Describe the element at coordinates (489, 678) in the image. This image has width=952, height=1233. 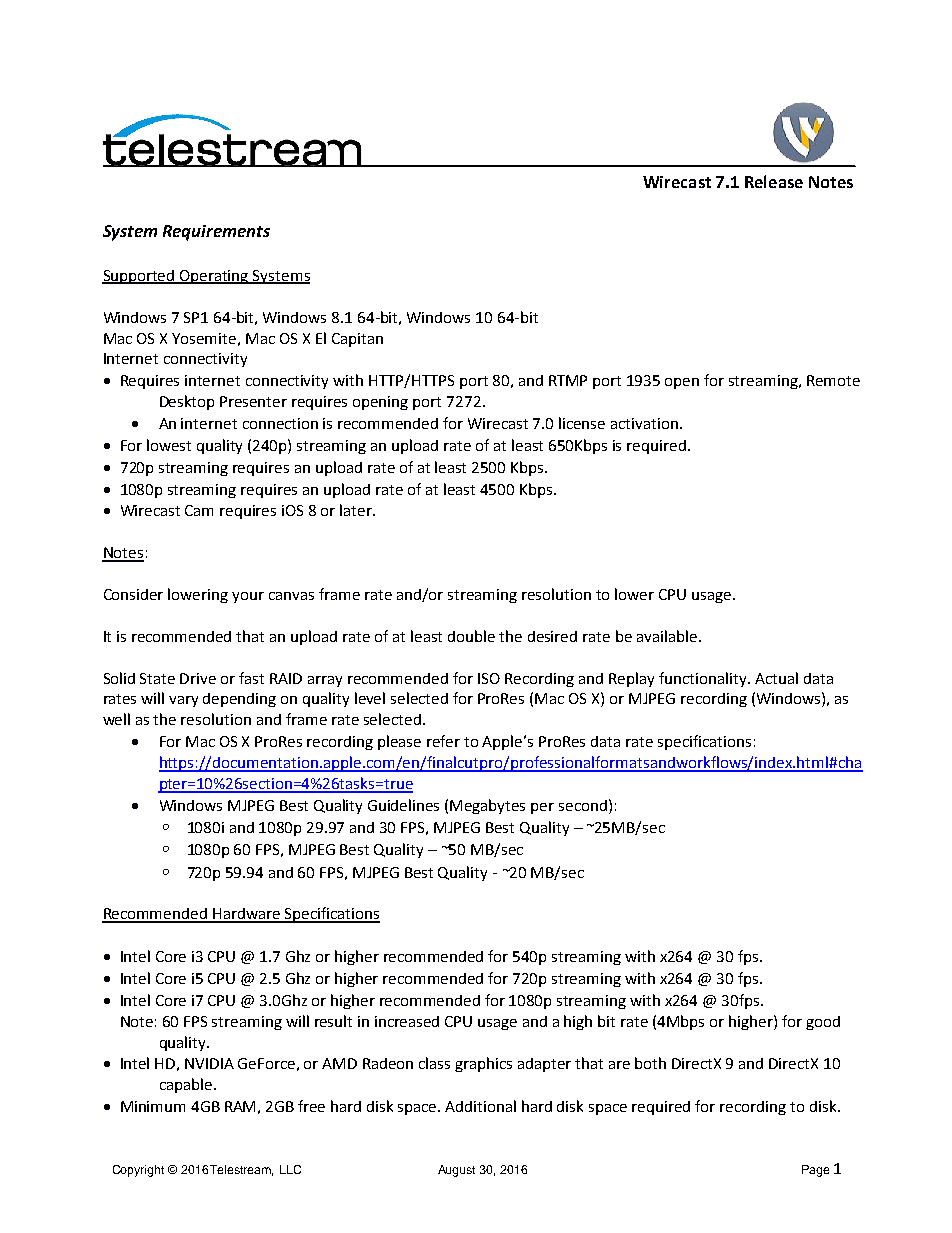
I see `ISO` at that location.
